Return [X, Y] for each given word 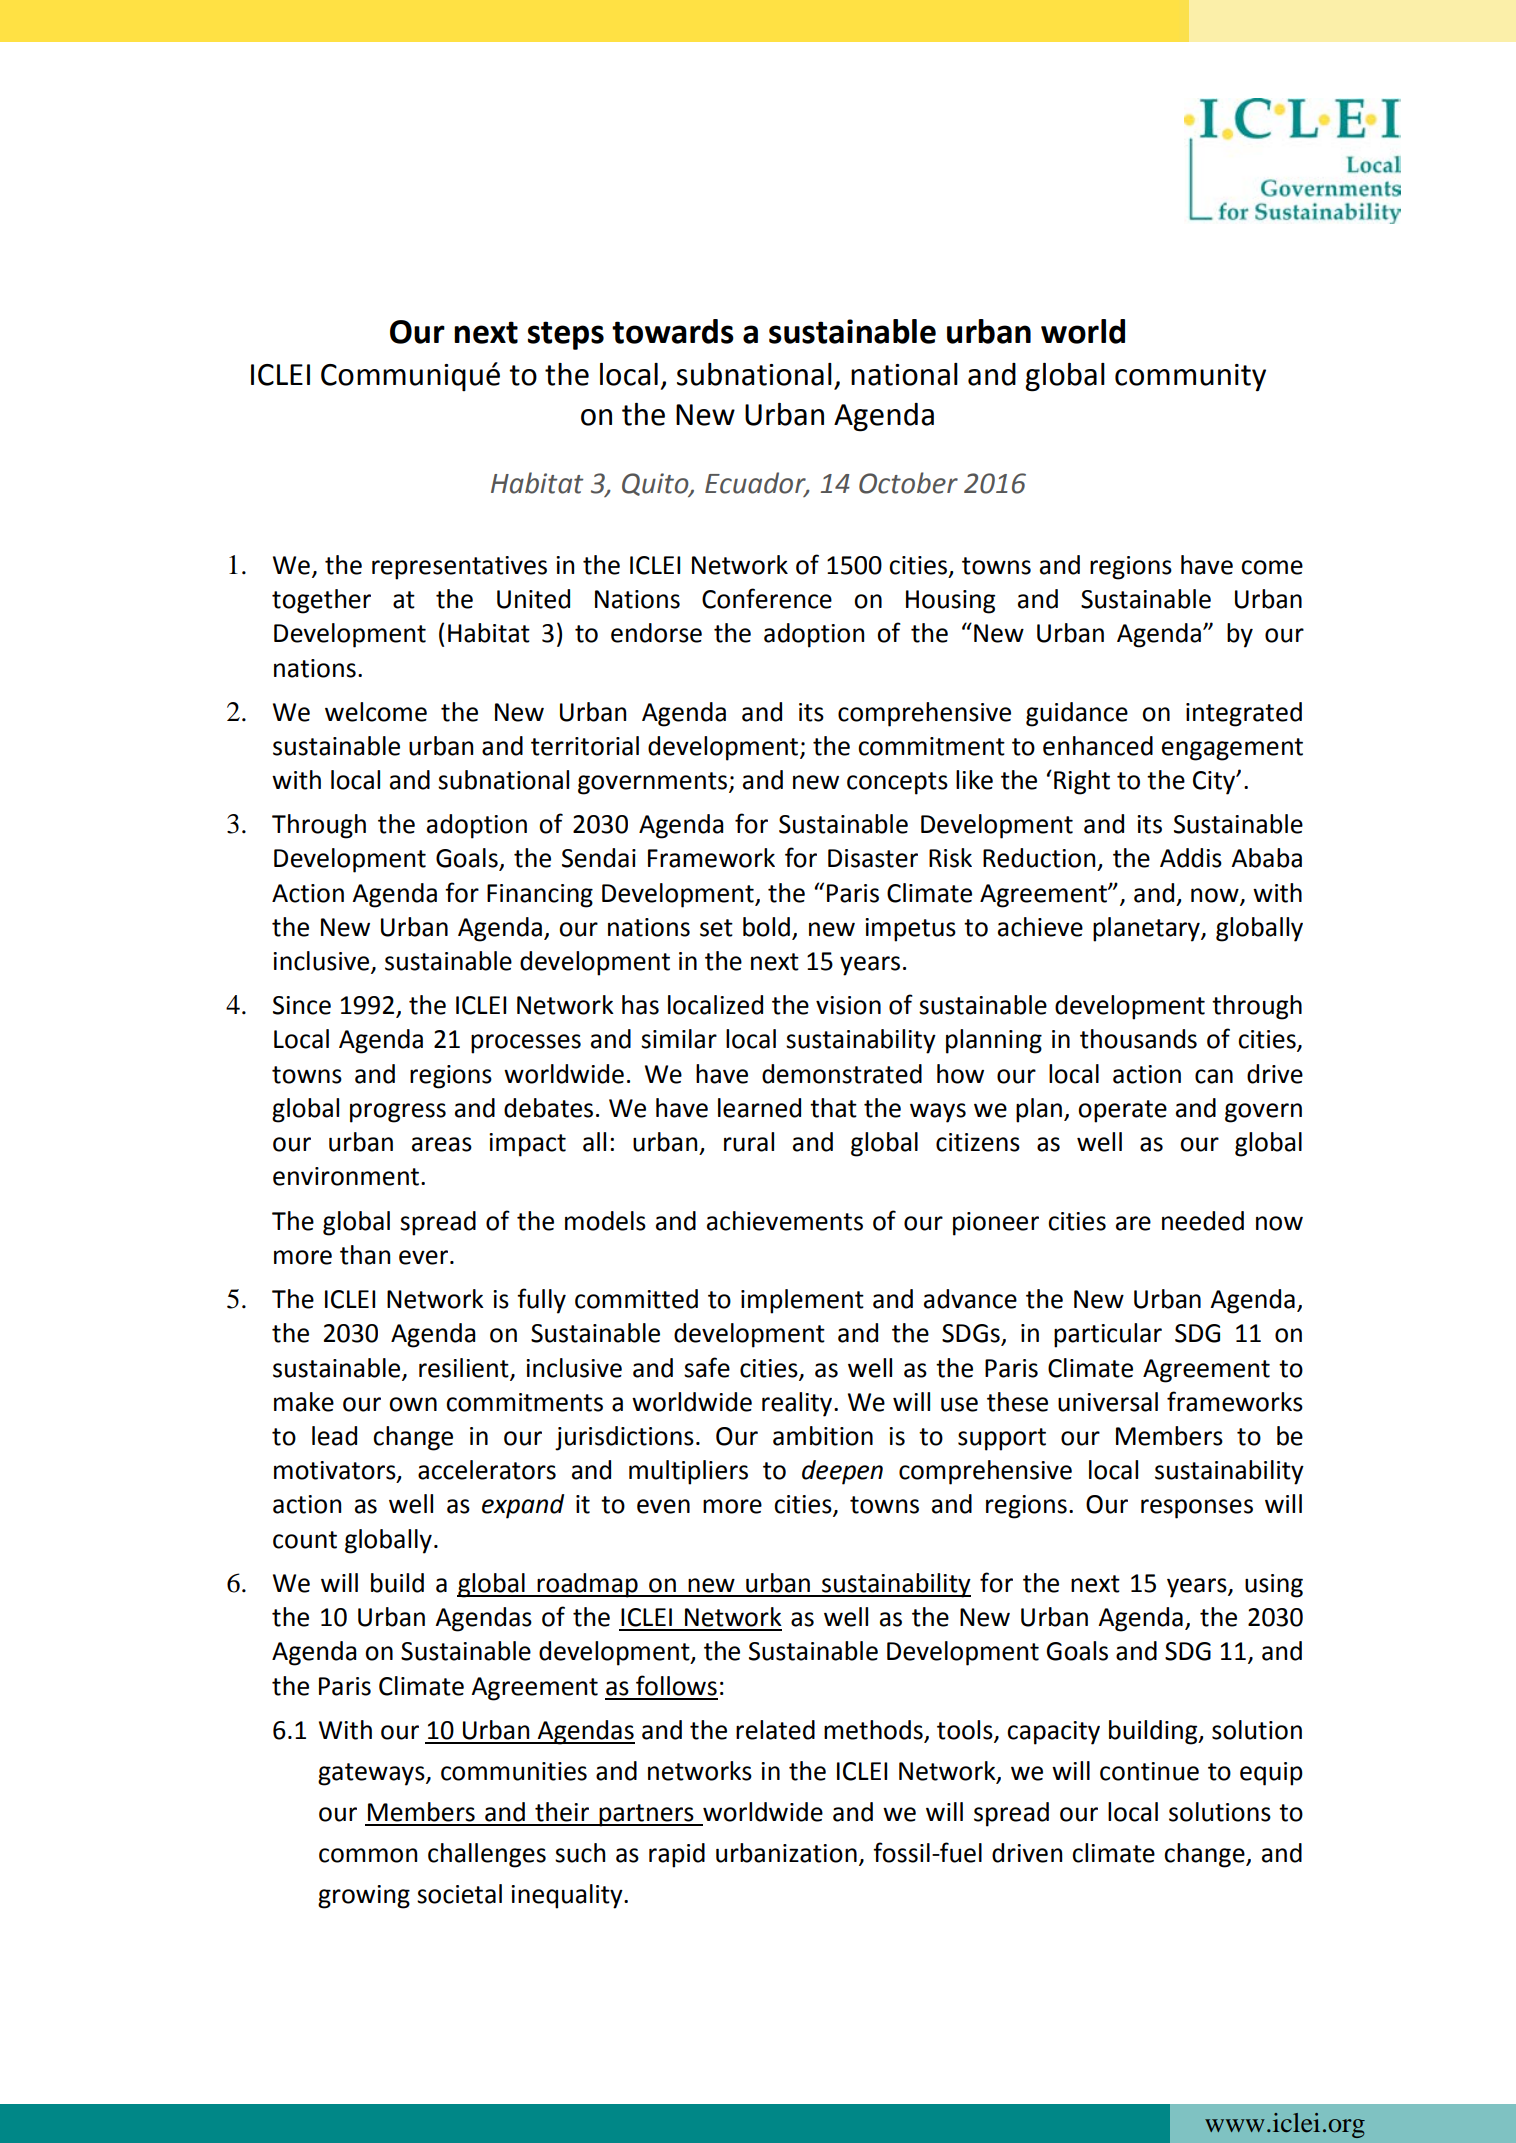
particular [1108, 1335]
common [368, 1855]
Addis [1191, 858]
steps [566, 335]
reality [798, 1404]
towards [673, 331]
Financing [540, 896]
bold [766, 927]
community [1190, 377]
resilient [464, 1368]
